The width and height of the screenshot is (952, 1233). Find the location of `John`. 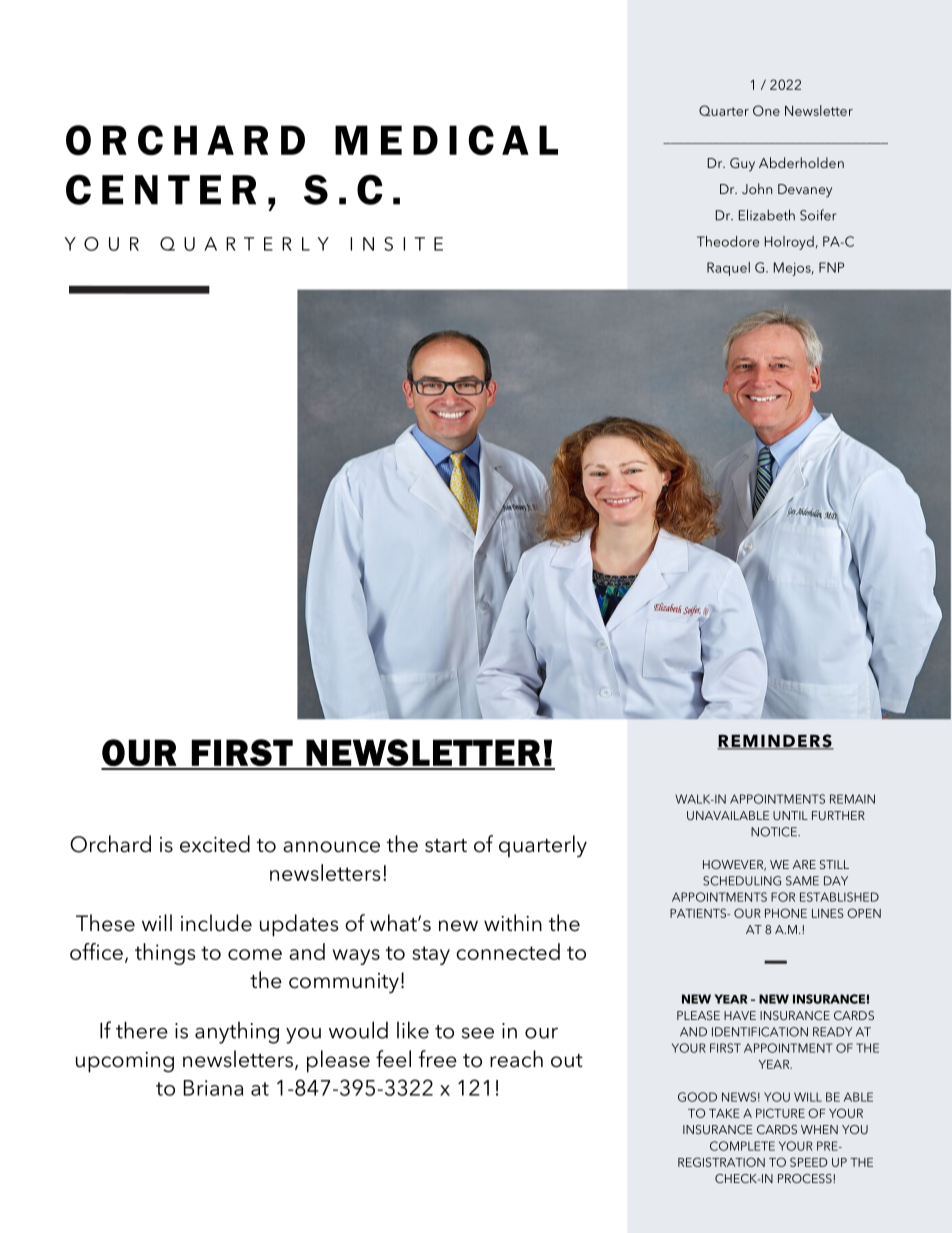

John is located at coordinates (757, 188).
